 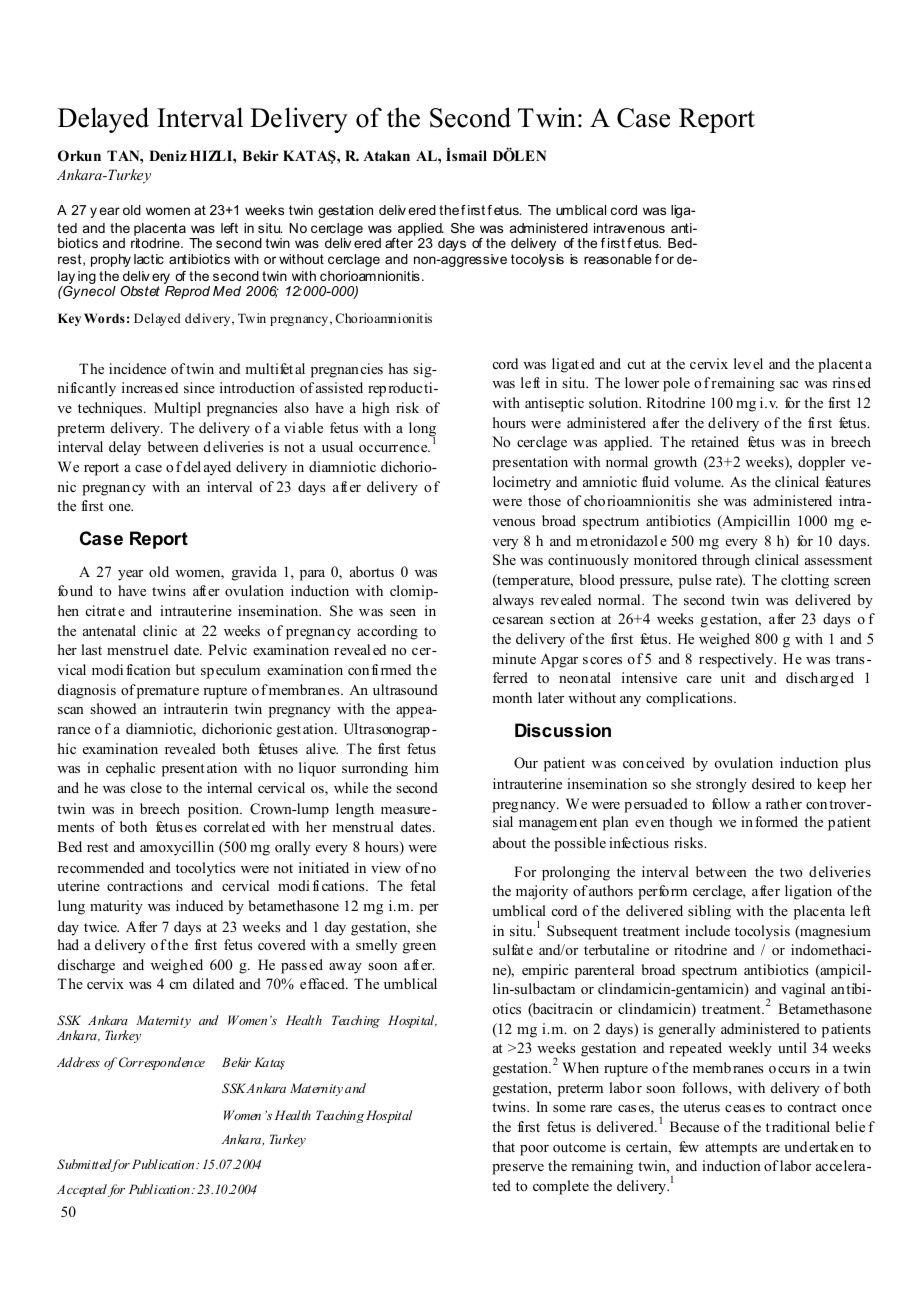 What do you see at coordinates (733, 677) in the page?
I see `unit` at bounding box center [733, 677].
